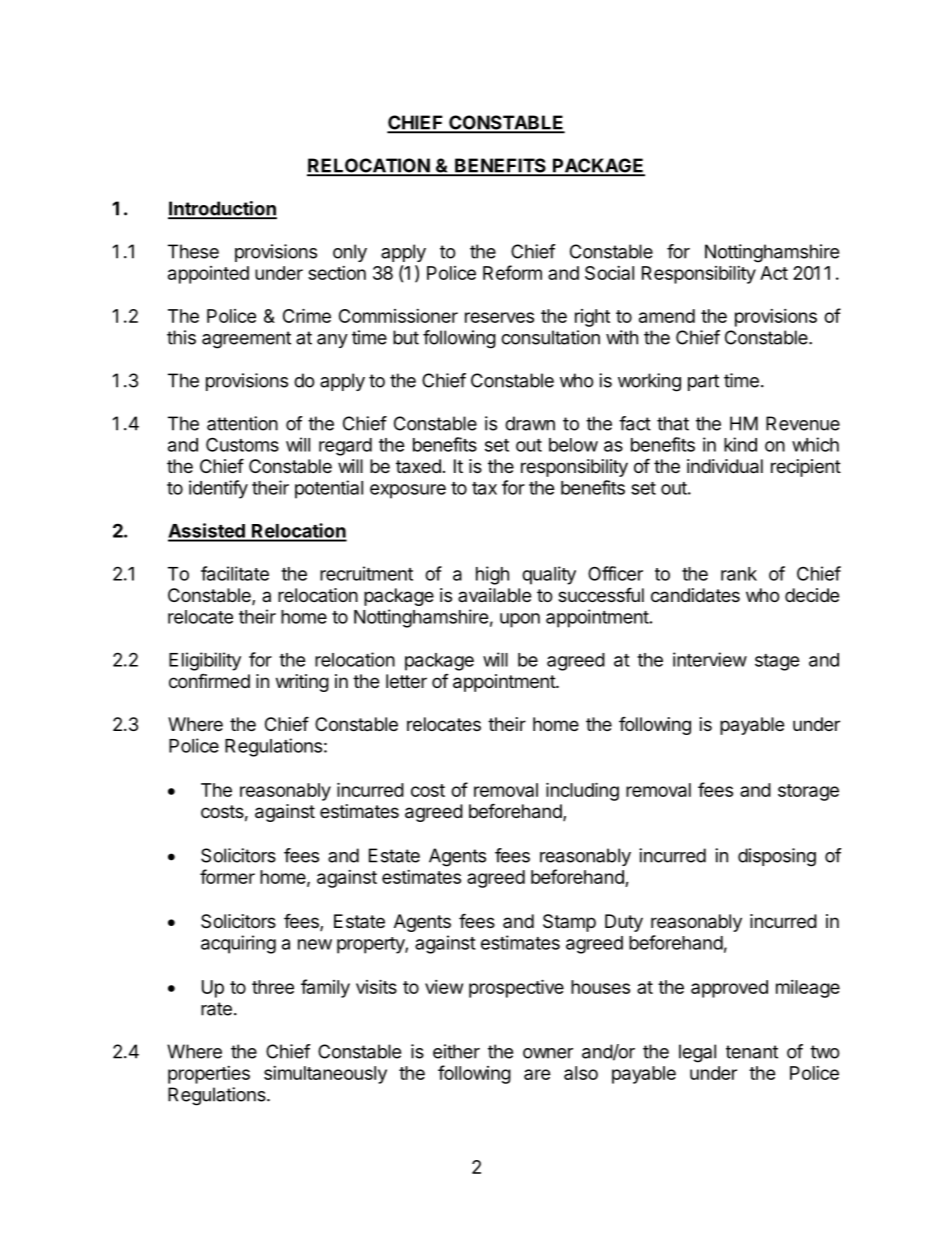 The width and height of the page is (952, 1233). Describe the element at coordinates (205, 661) in the page. I see `Eligibility` at that location.
